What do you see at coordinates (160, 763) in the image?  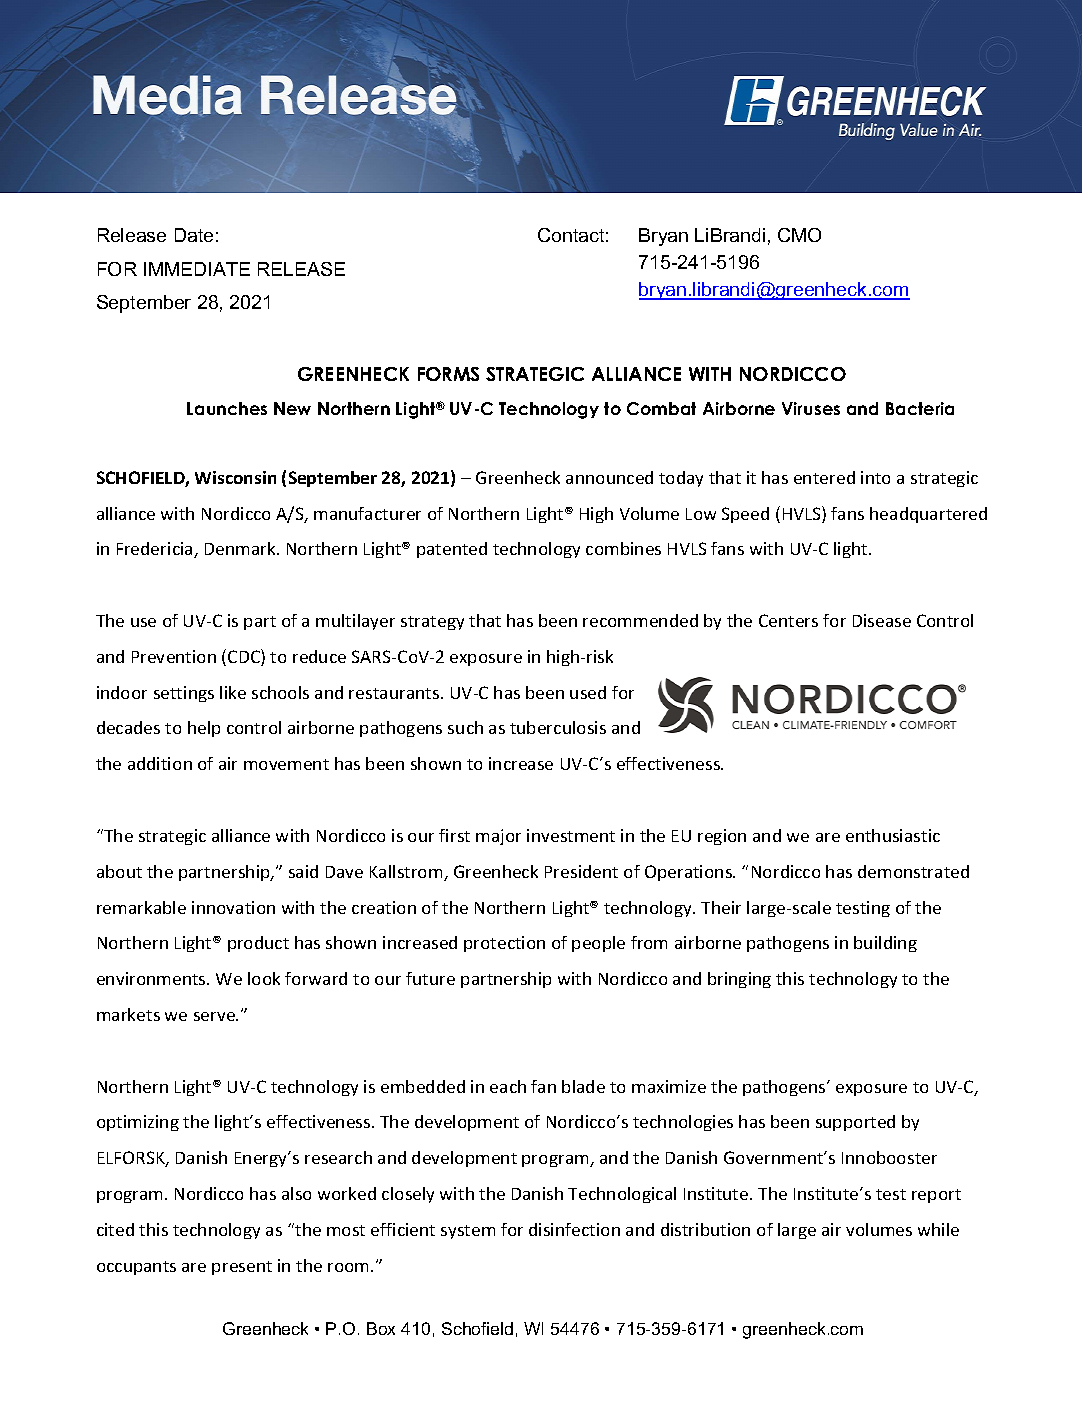 I see `addition` at bounding box center [160, 763].
